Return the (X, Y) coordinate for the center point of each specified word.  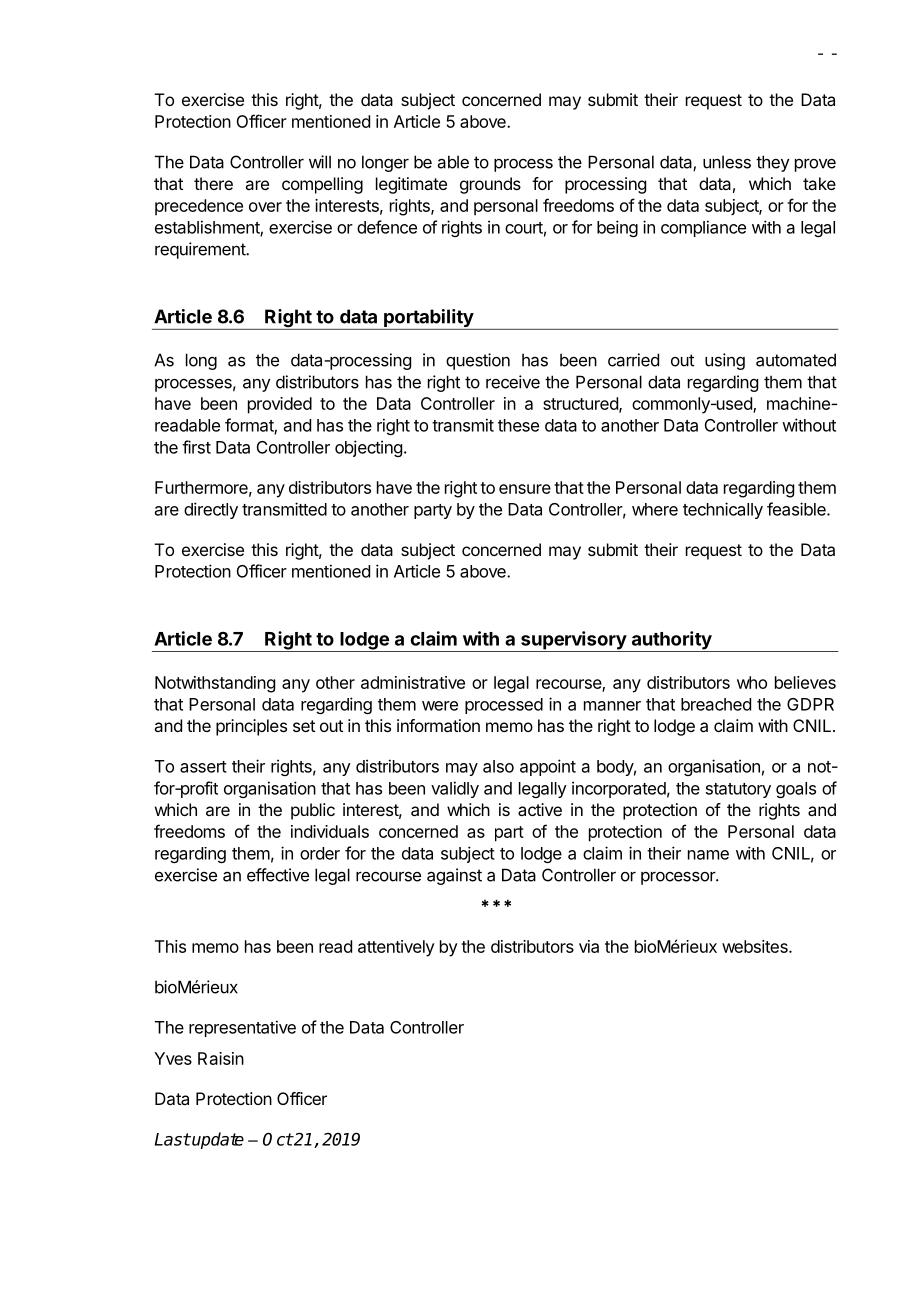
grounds (490, 185)
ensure (525, 489)
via (589, 946)
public (313, 811)
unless (727, 162)
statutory (738, 790)
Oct (278, 1139)
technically (723, 510)
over (265, 207)
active (540, 809)
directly (211, 510)
